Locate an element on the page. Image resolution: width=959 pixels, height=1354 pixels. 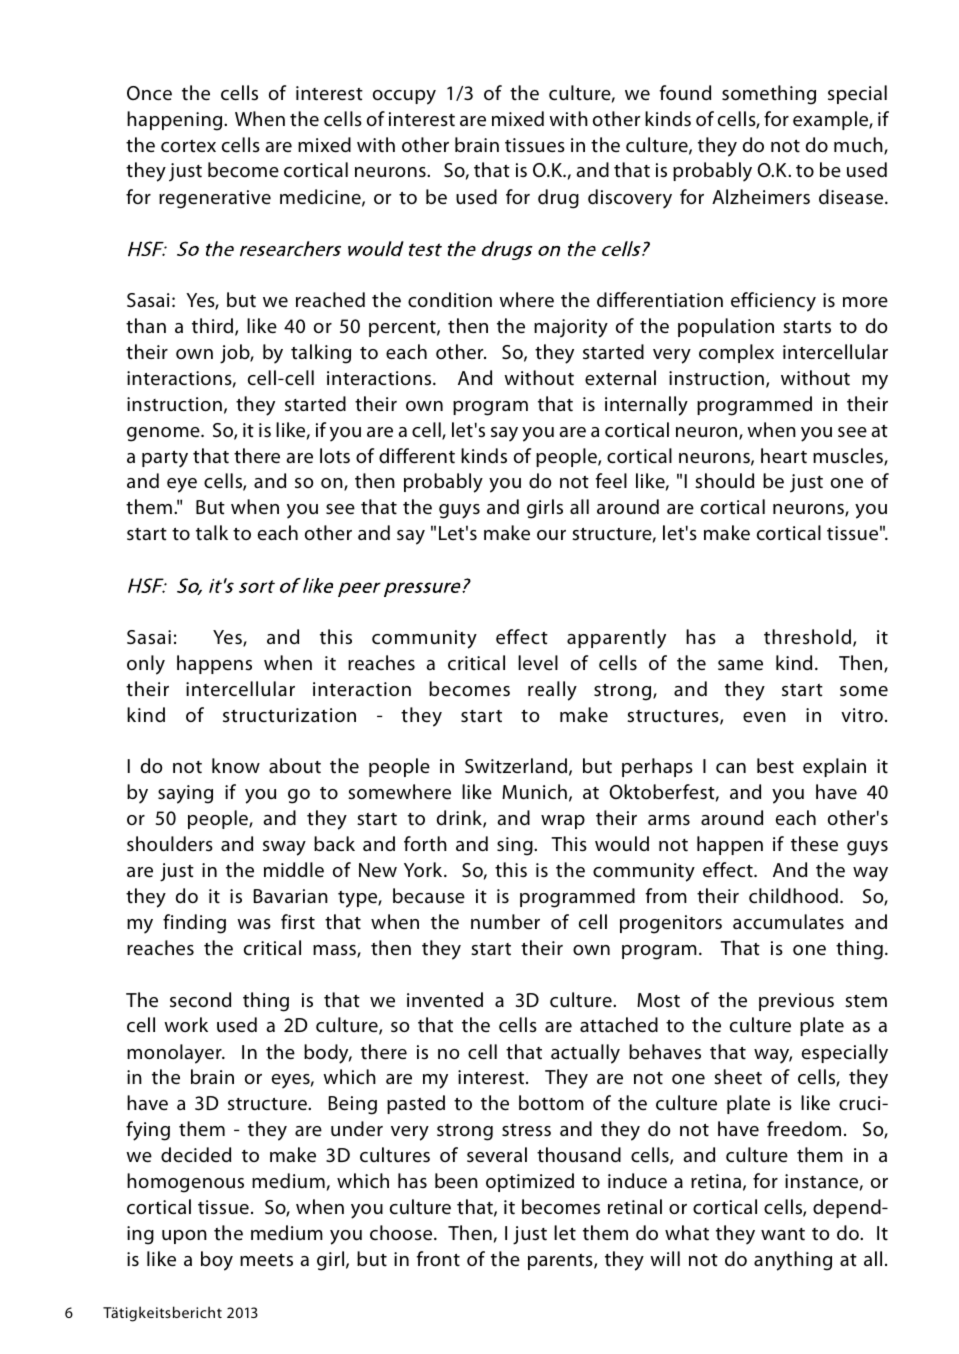
want is located at coordinates (783, 1234).
